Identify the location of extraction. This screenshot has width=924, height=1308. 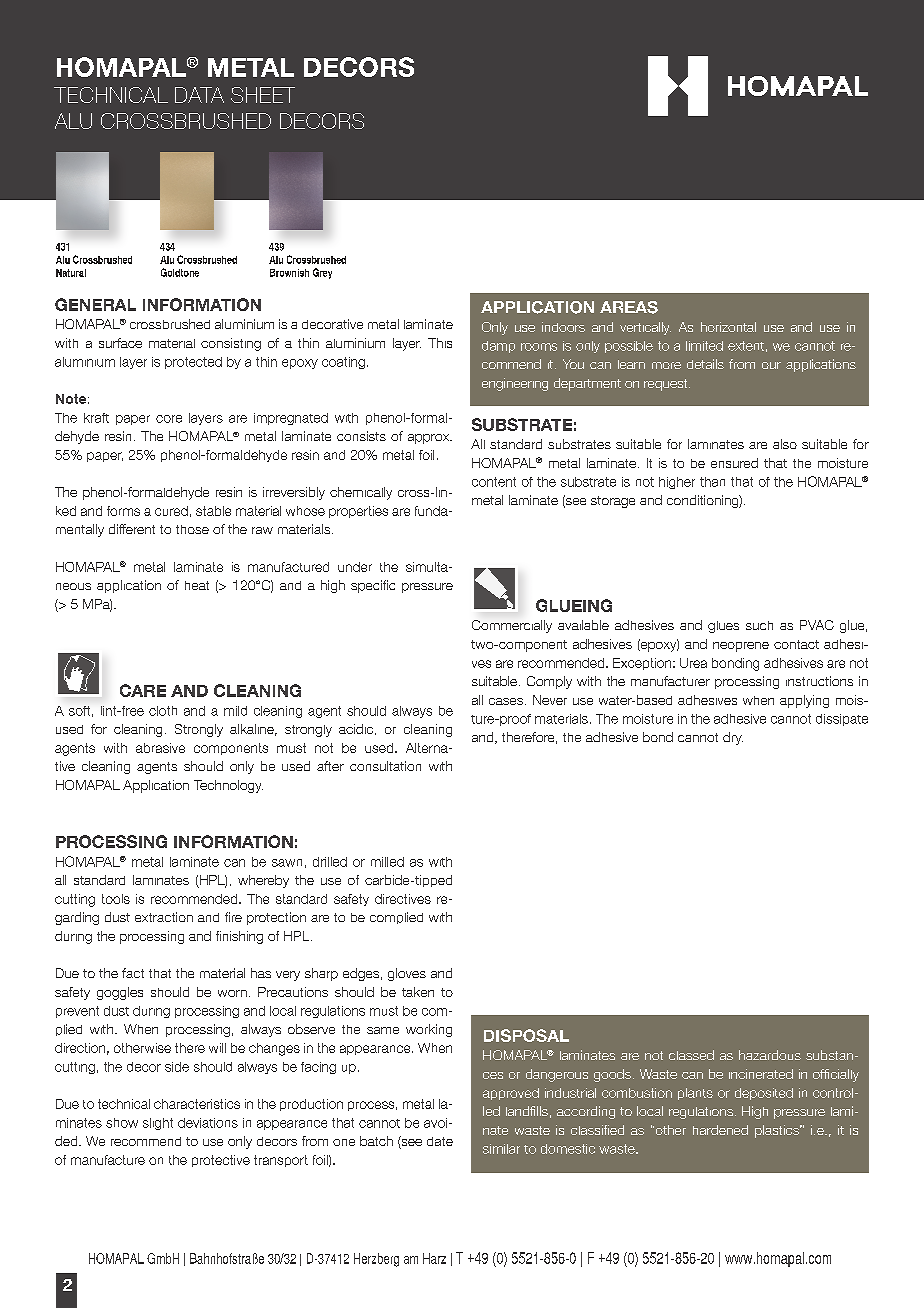
(164, 917).
